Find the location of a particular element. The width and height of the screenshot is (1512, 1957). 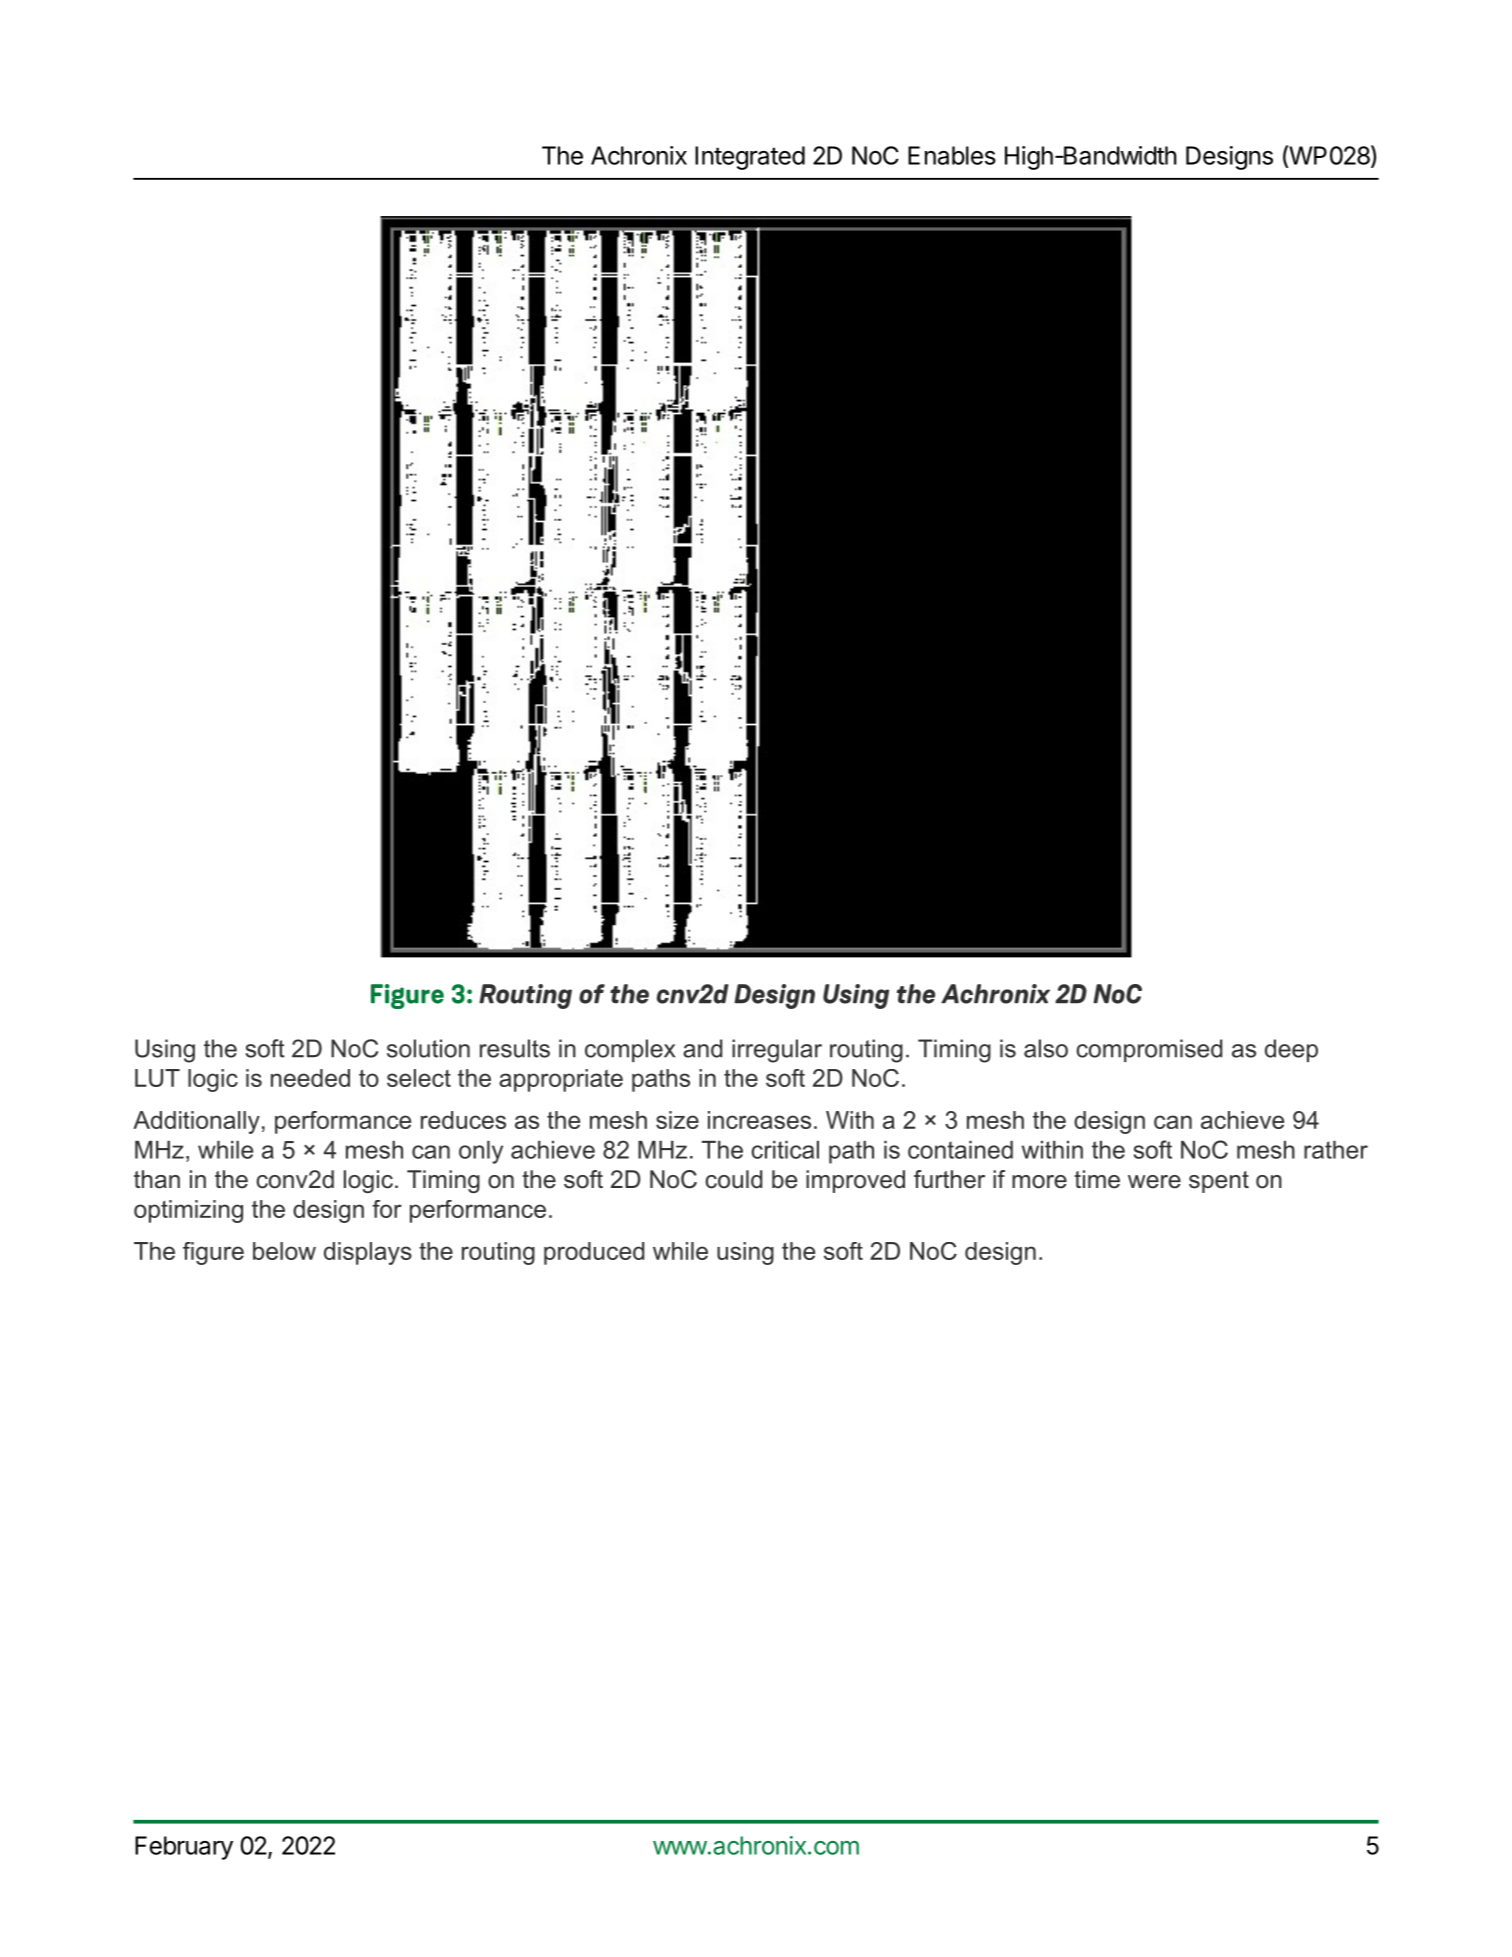

needed is located at coordinates (310, 1078).
